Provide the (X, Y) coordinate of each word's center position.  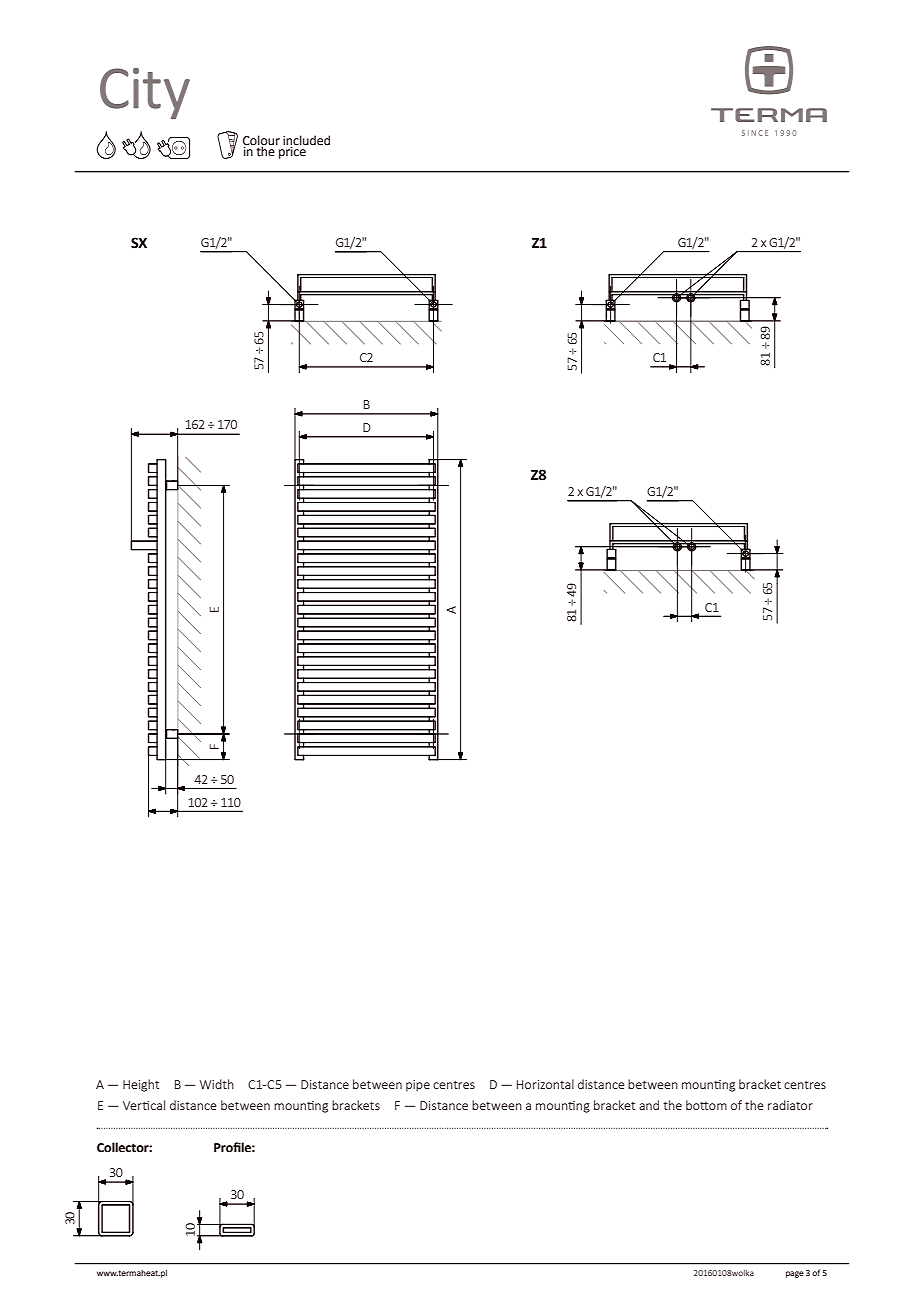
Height (141, 1085)
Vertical (144, 1105)
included (306, 140)
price (292, 151)
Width (217, 1084)
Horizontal (545, 1084)
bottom (706, 1105)
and (649, 1105)
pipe (418, 1086)
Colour (261, 141)
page (795, 1274)
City (145, 93)
